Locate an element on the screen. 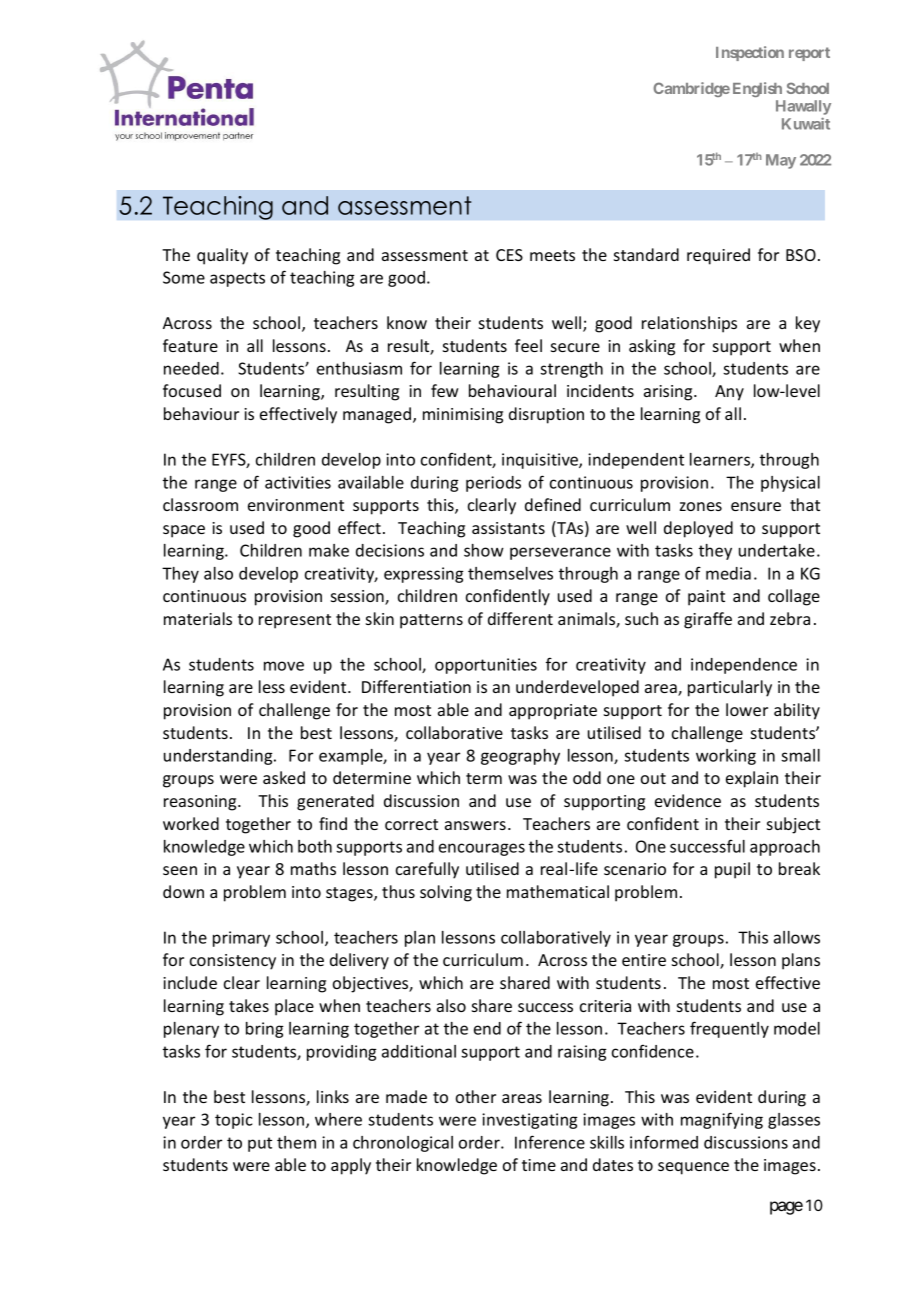 The width and height of the screenshot is (924, 1308). needed is located at coordinates (191, 368).
